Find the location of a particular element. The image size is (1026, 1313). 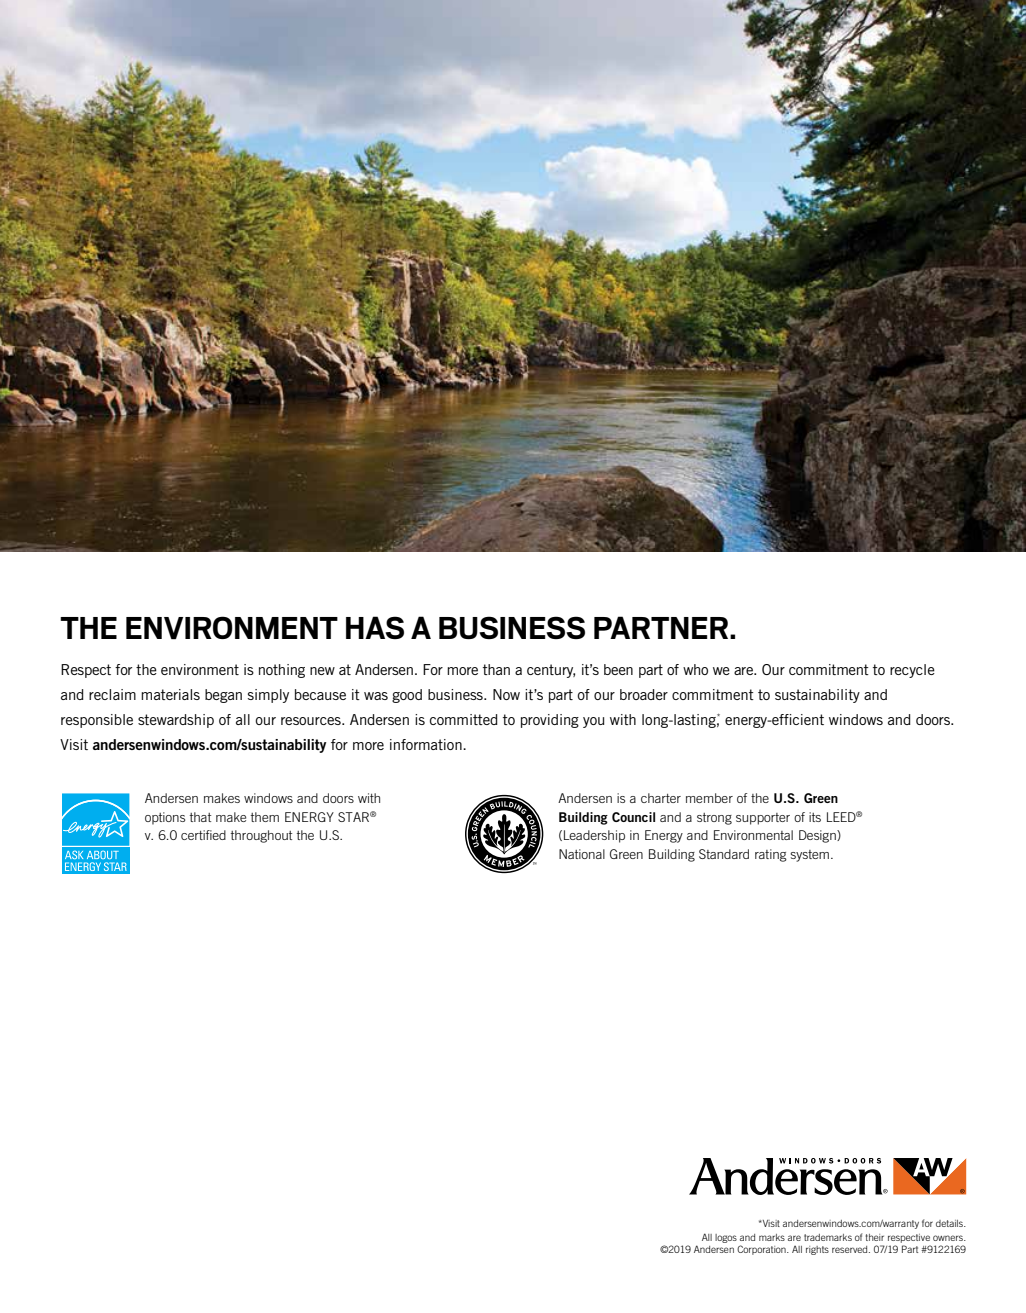

information is located at coordinates (427, 744).
